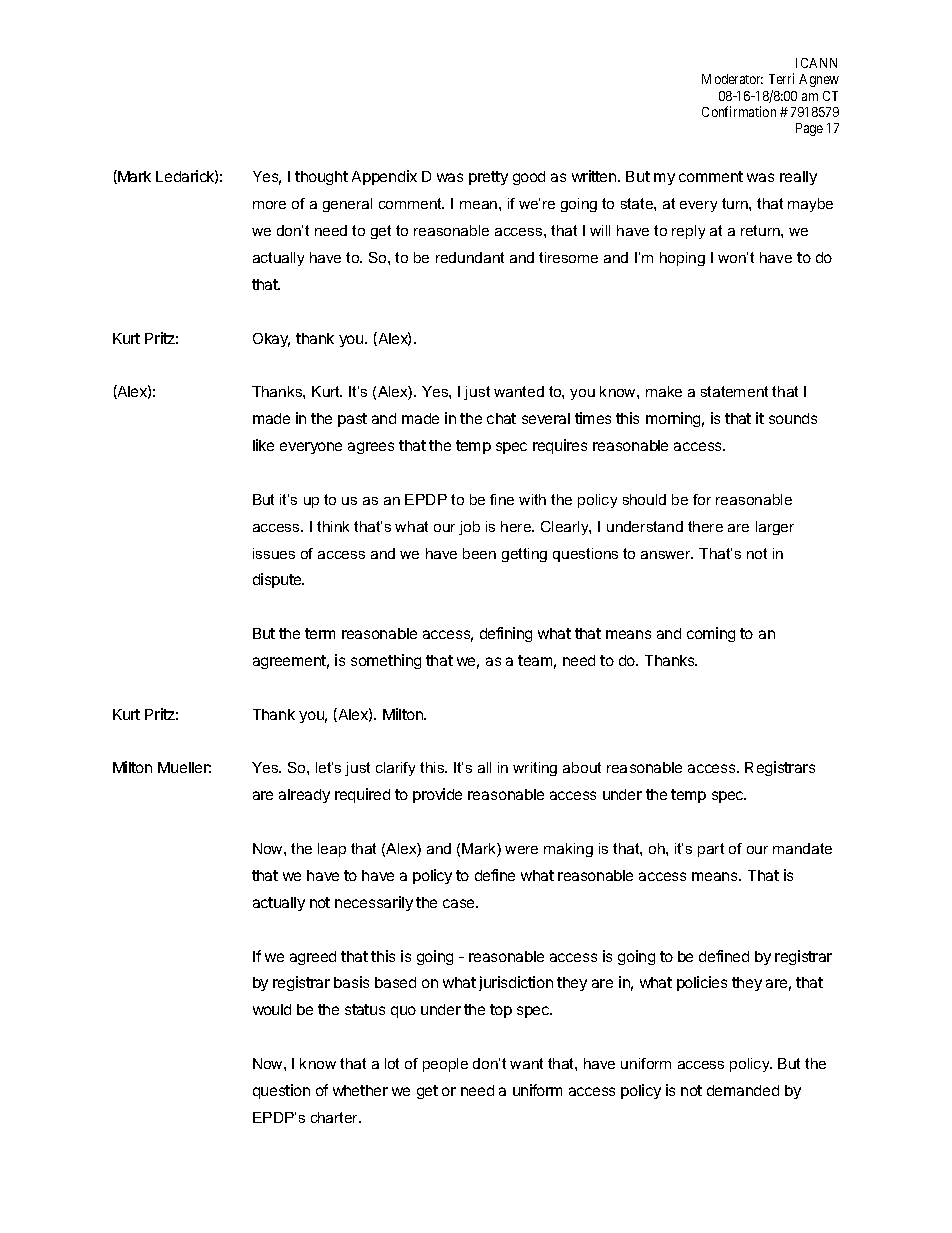  Describe the element at coordinates (320, 633) in the image. I see `term` at that location.
